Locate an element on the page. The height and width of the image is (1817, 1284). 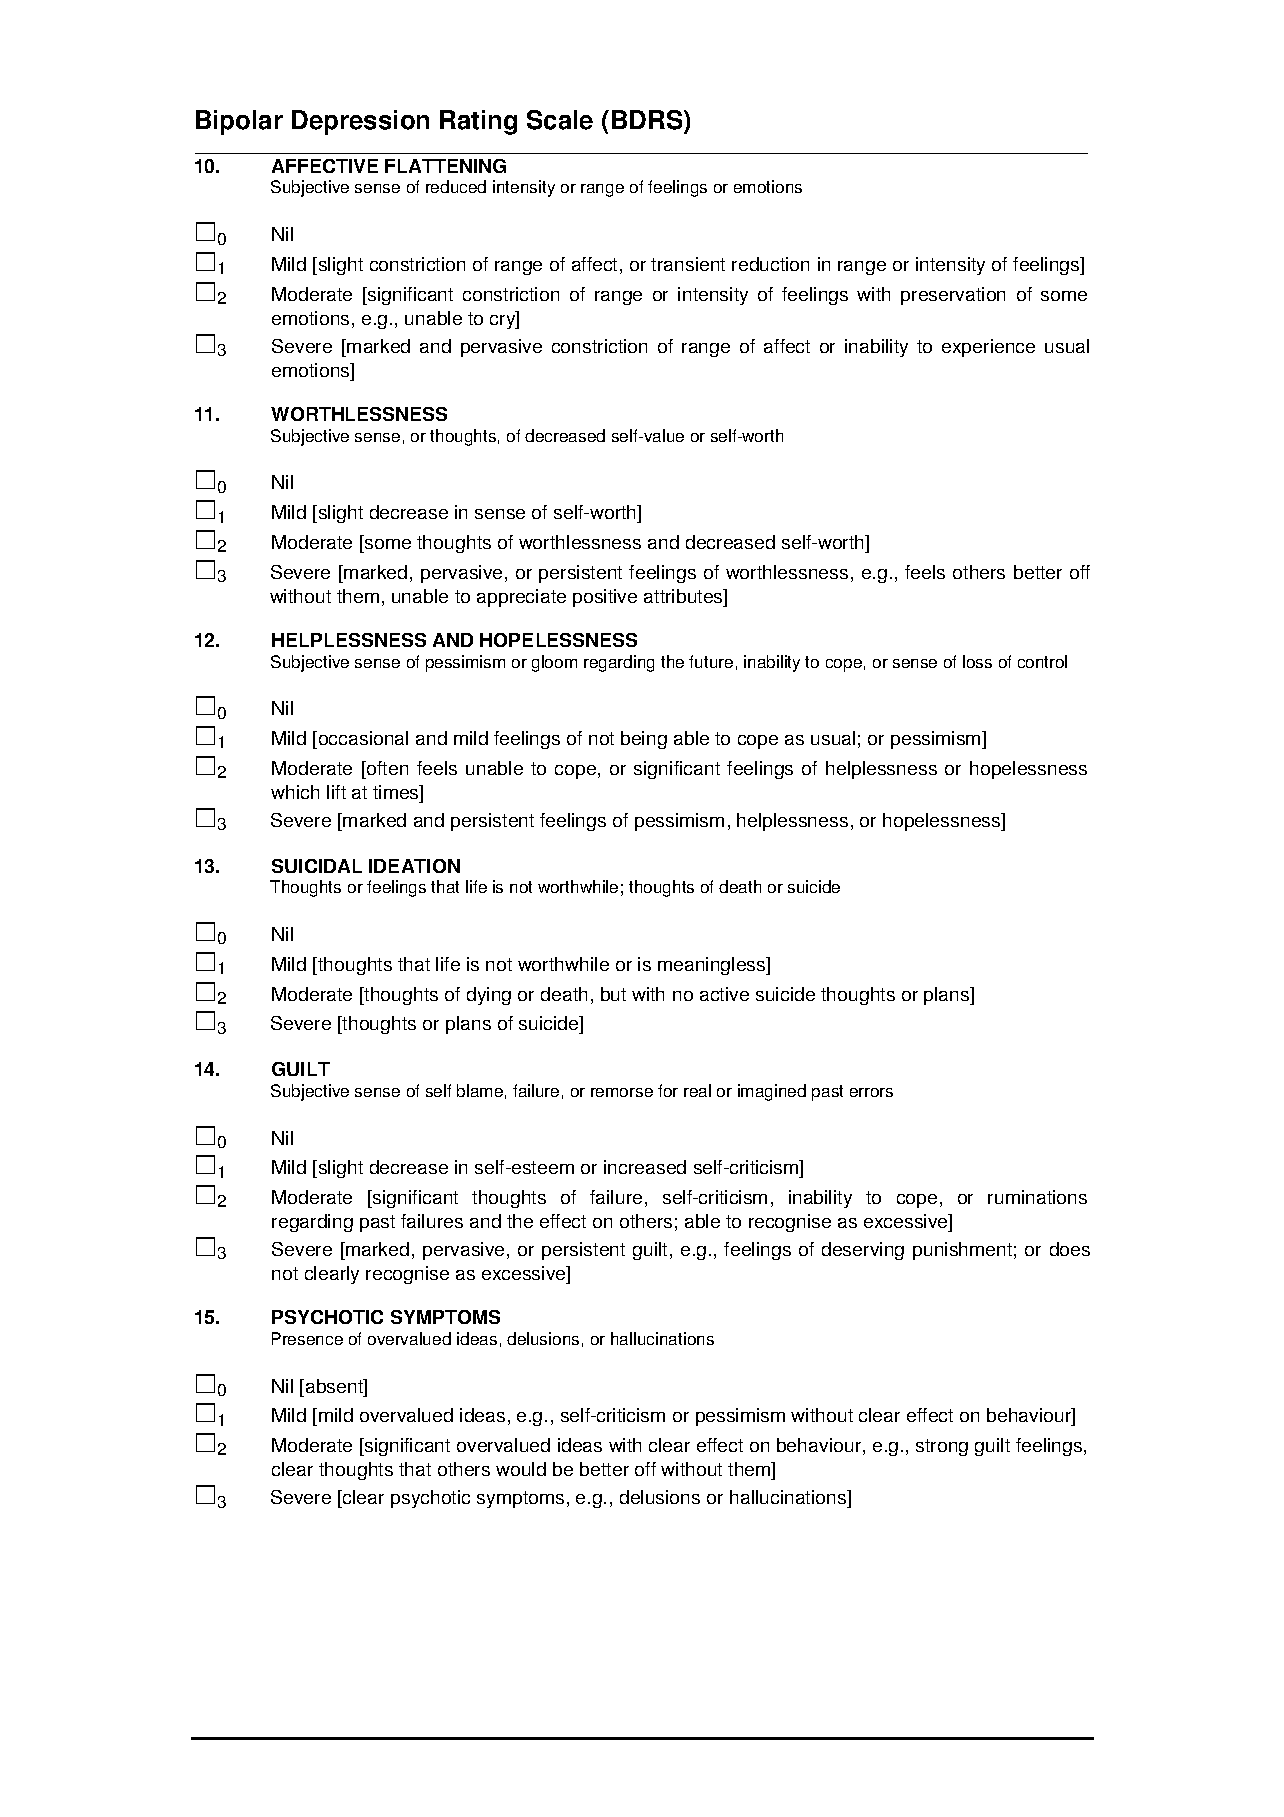
strong is located at coordinates (942, 1447).
